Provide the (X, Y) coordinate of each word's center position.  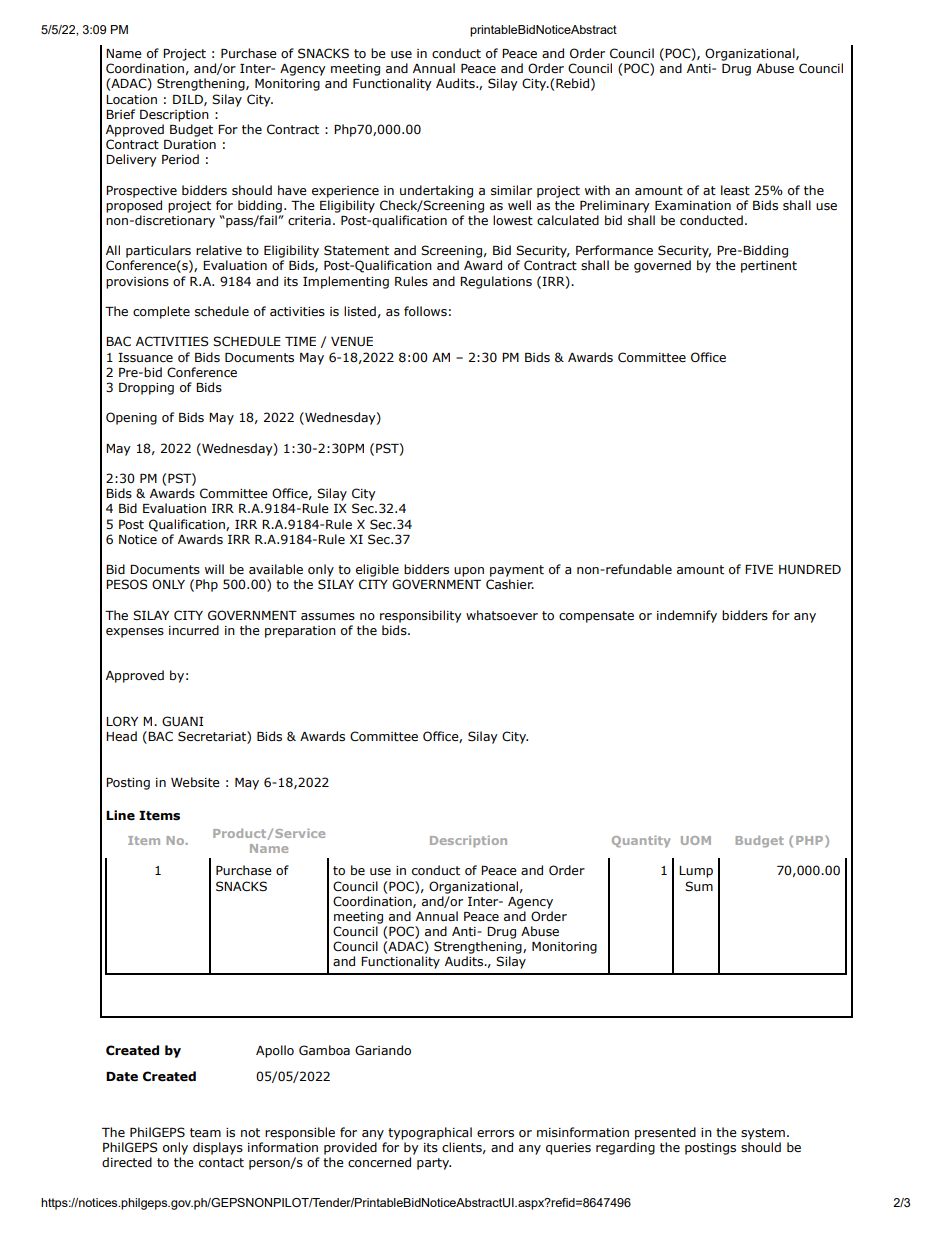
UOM (696, 840)
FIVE (759, 569)
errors (495, 1133)
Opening (131, 418)
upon (469, 572)
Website (195, 782)
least (735, 190)
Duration (190, 144)
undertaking (436, 191)
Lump (696, 872)
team (205, 1132)
